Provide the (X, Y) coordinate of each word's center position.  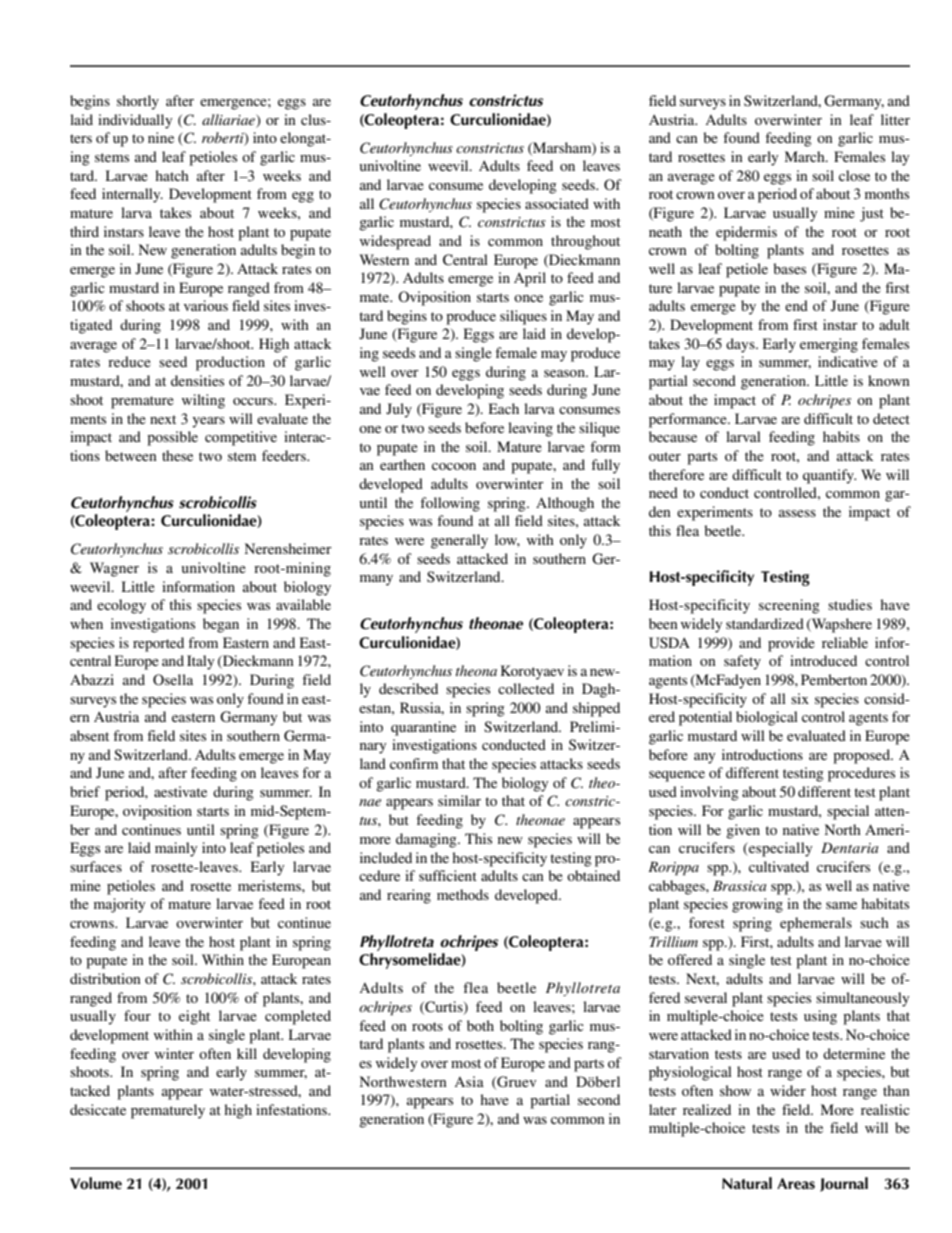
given (743, 831)
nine (161, 137)
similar (459, 800)
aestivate (180, 791)
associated (557, 203)
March (806, 156)
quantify (829, 476)
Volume (96, 1183)
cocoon (454, 466)
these (177, 455)
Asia (469, 1081)
